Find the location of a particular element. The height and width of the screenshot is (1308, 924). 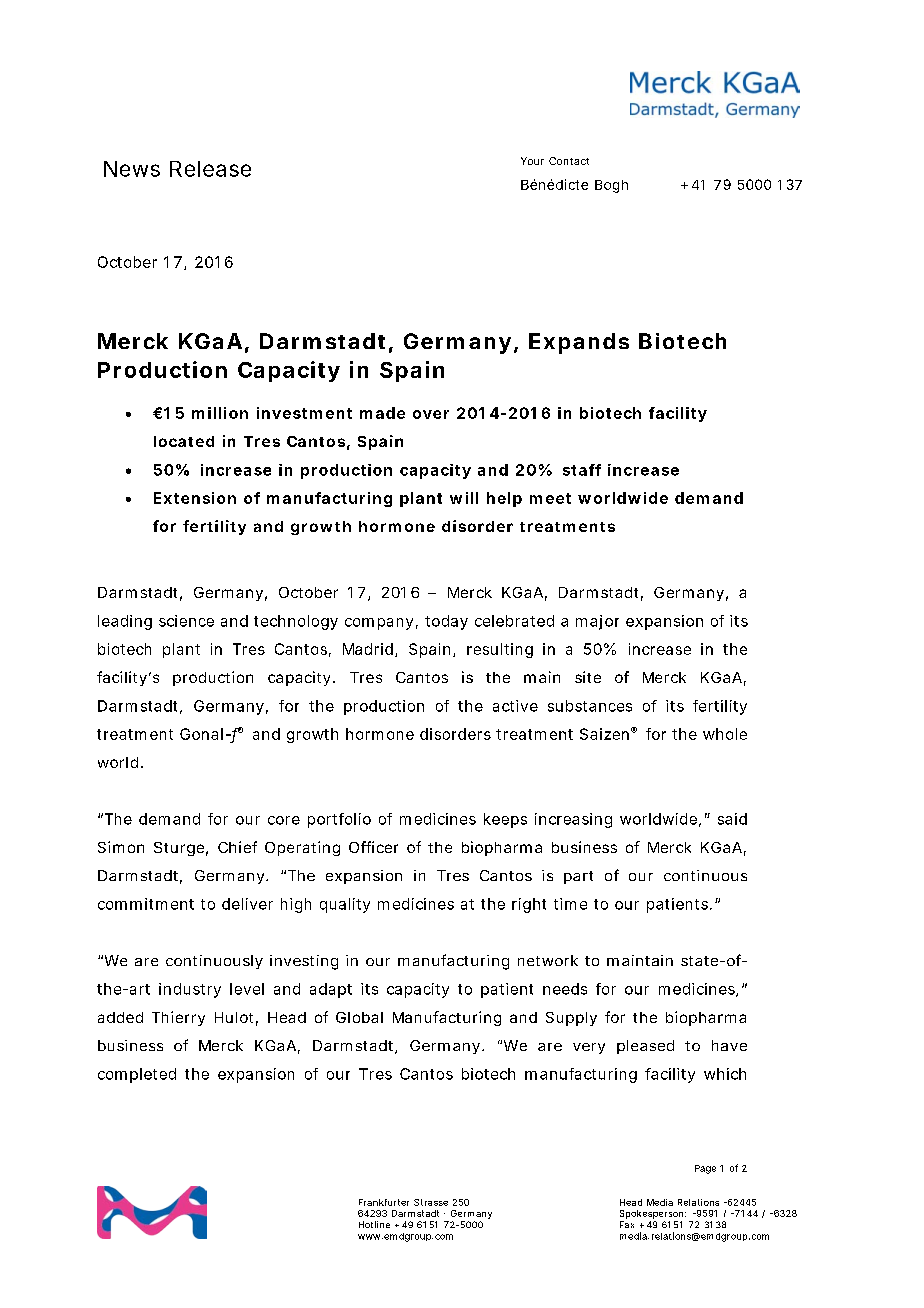

over is located at coordinates (431, 414).
